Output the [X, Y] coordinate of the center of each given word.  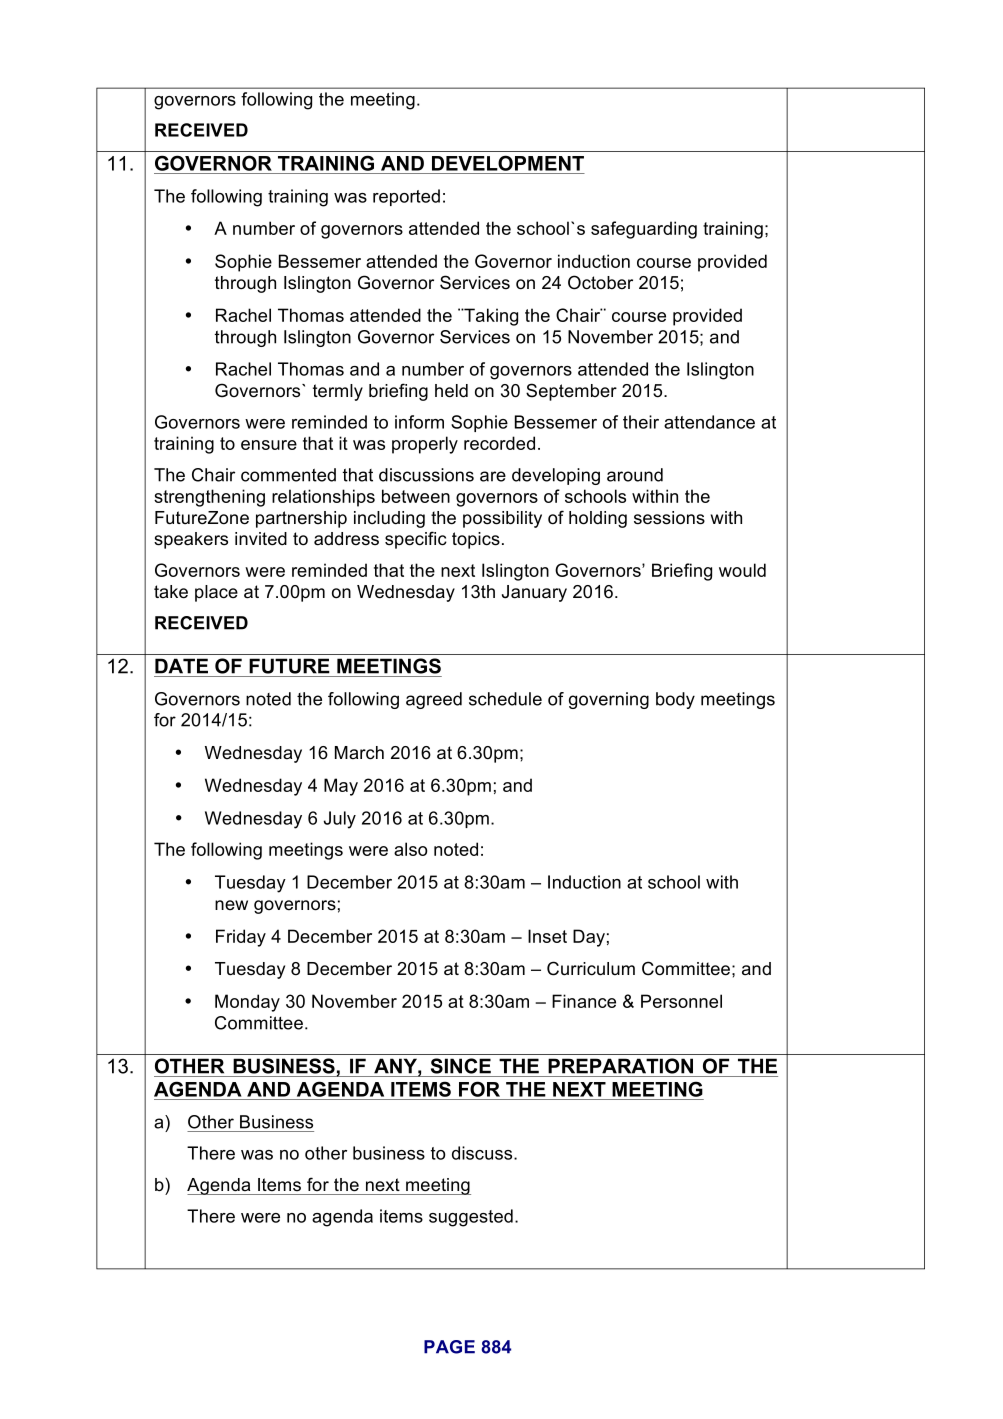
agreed [434, 700]
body [675, 700]
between [416, 496]
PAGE [449, 1347]
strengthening [209, 498]
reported [406, 197]
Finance [584, 1001]
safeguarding [644, 230]
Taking [490, 317]
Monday [247, 1003]
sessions [669, 518]
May [341, 787]
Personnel [681, 1001]
